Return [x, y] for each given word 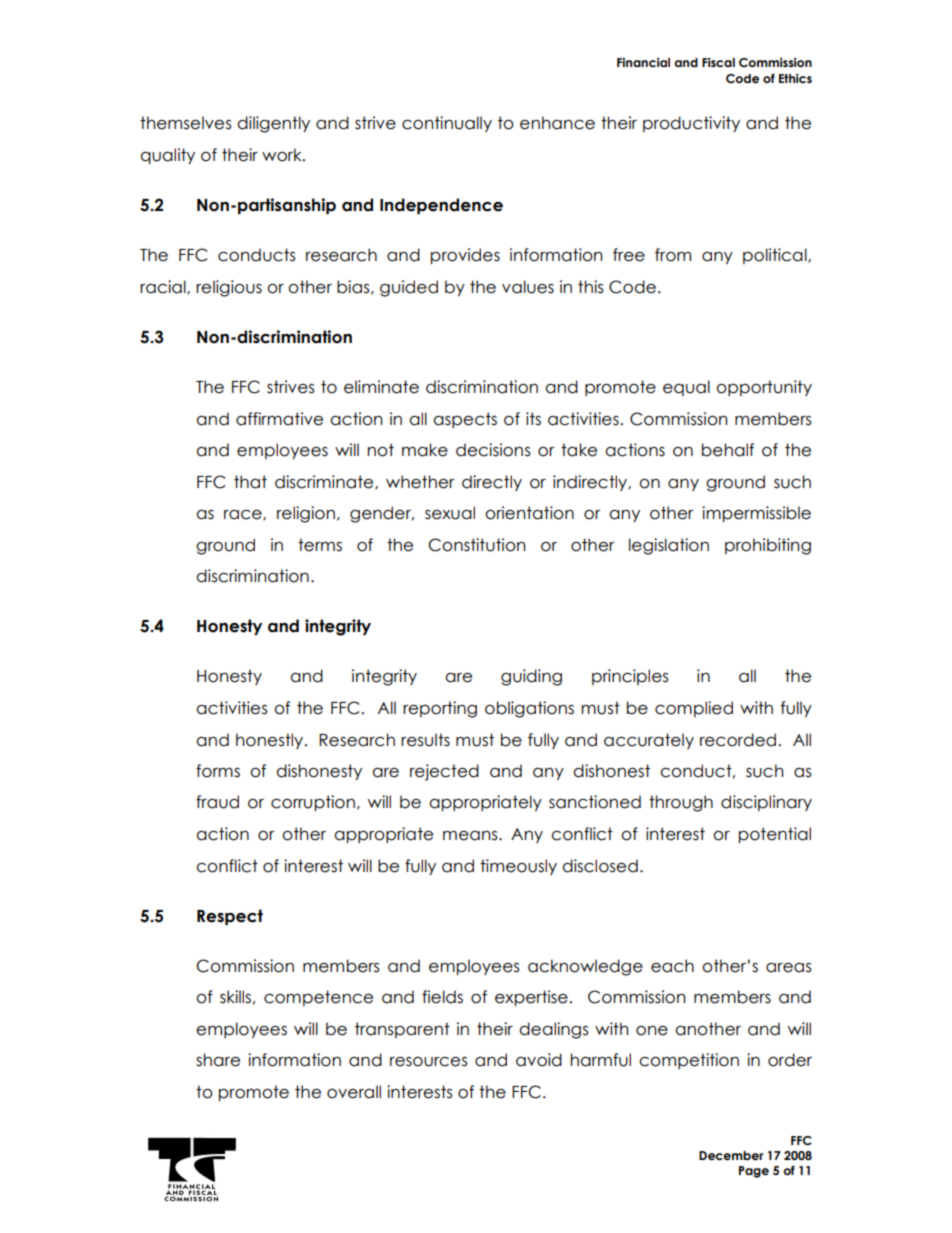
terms [320, 545]
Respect [230, 917]
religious [229, 288]
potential [775, 835]
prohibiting [768, 546]
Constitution [477, 545]
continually [447, 124]
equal [686, 388]
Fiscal [718, 62]
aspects [465, 420]
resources [429, 1062]
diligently [273, 124]
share [218, 1060]
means [471, 836]
